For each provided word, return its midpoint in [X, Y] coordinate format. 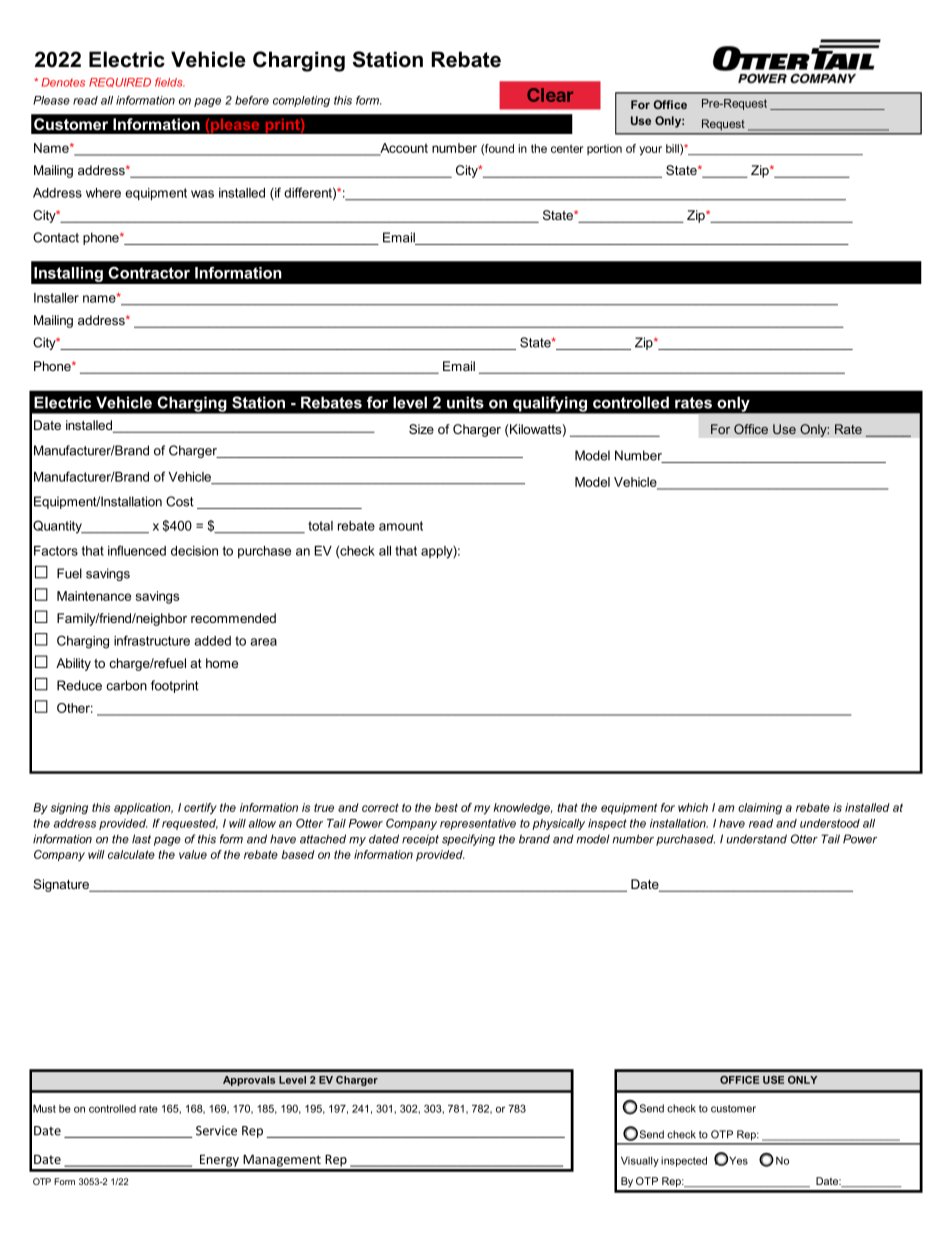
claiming [760, 809]
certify [200, 809]
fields [170, 82]
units [465, 402]
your [650, 151]
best [446, 807]
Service [216, 1131]
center [567, 148]
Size [421, 429]
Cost [180, 501]
